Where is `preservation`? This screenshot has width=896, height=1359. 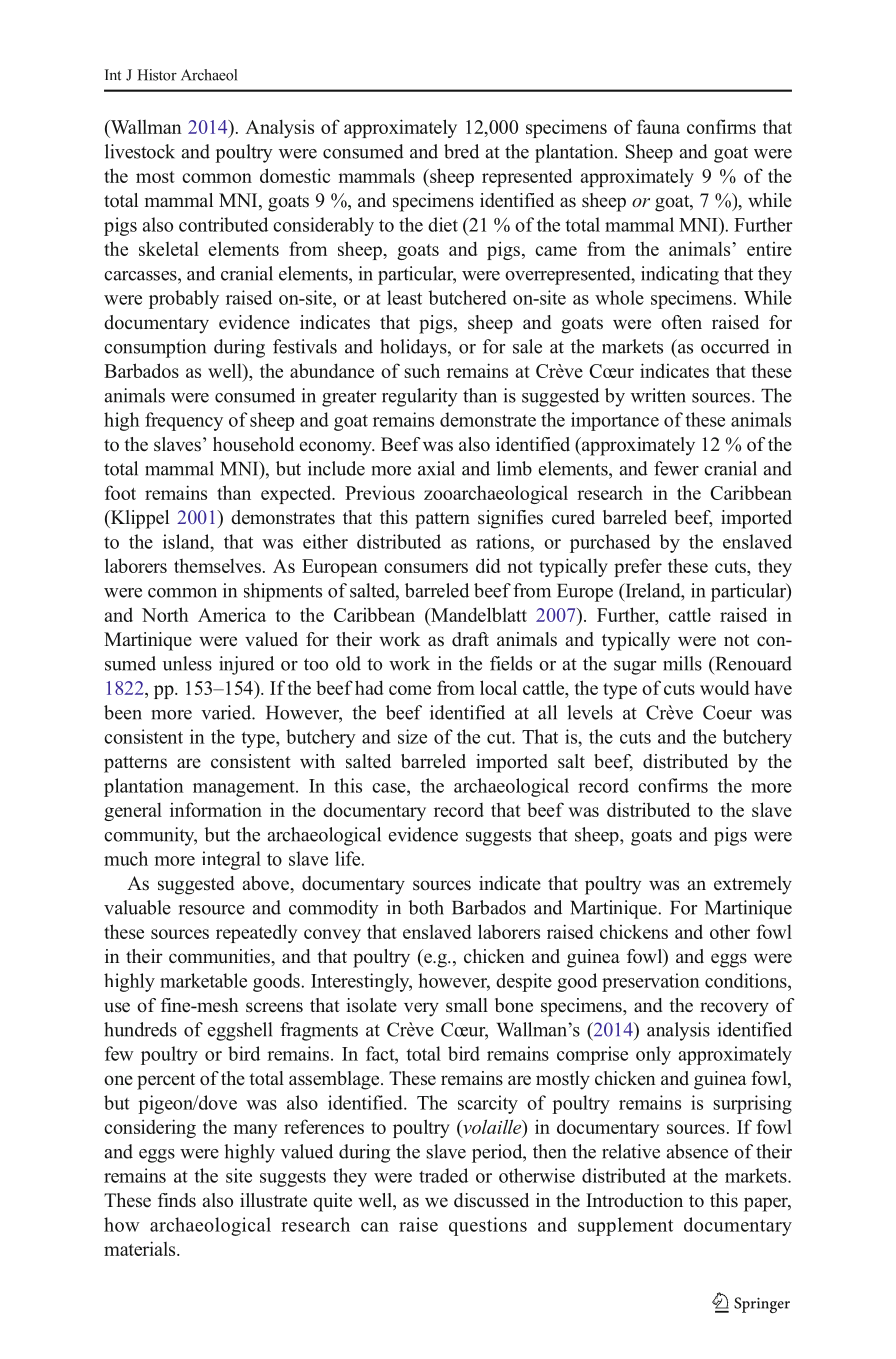
preservation is located at coordinates (651, 982).
